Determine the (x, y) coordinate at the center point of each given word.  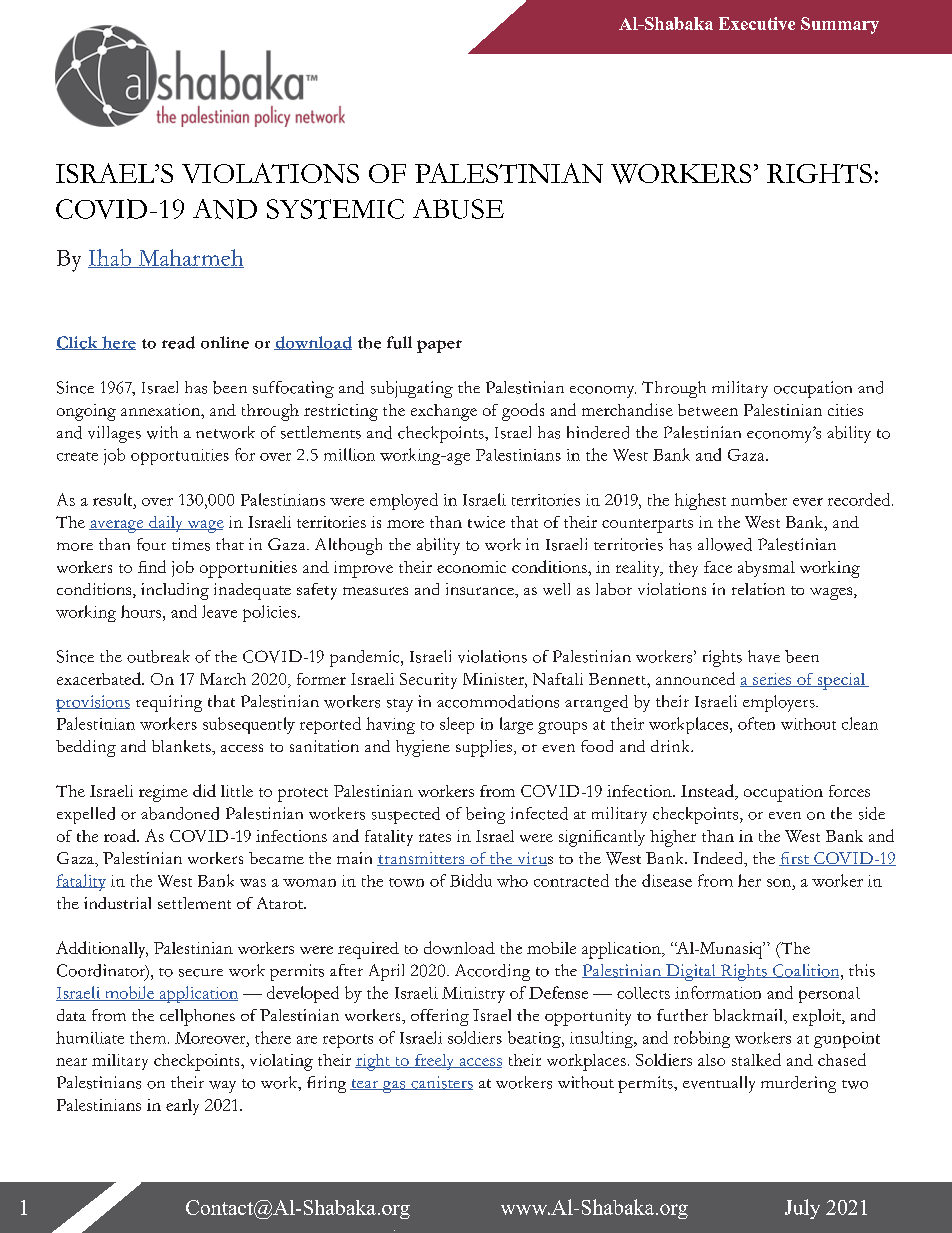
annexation (162, 410)
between (708, 410)
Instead (708, 792)
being (485, 815)
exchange (444, 412)
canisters (441, 1083)
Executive (757, 23)
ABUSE (458, 209)
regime (163, 793)
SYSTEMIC (335, 209)
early (182, 1107)
